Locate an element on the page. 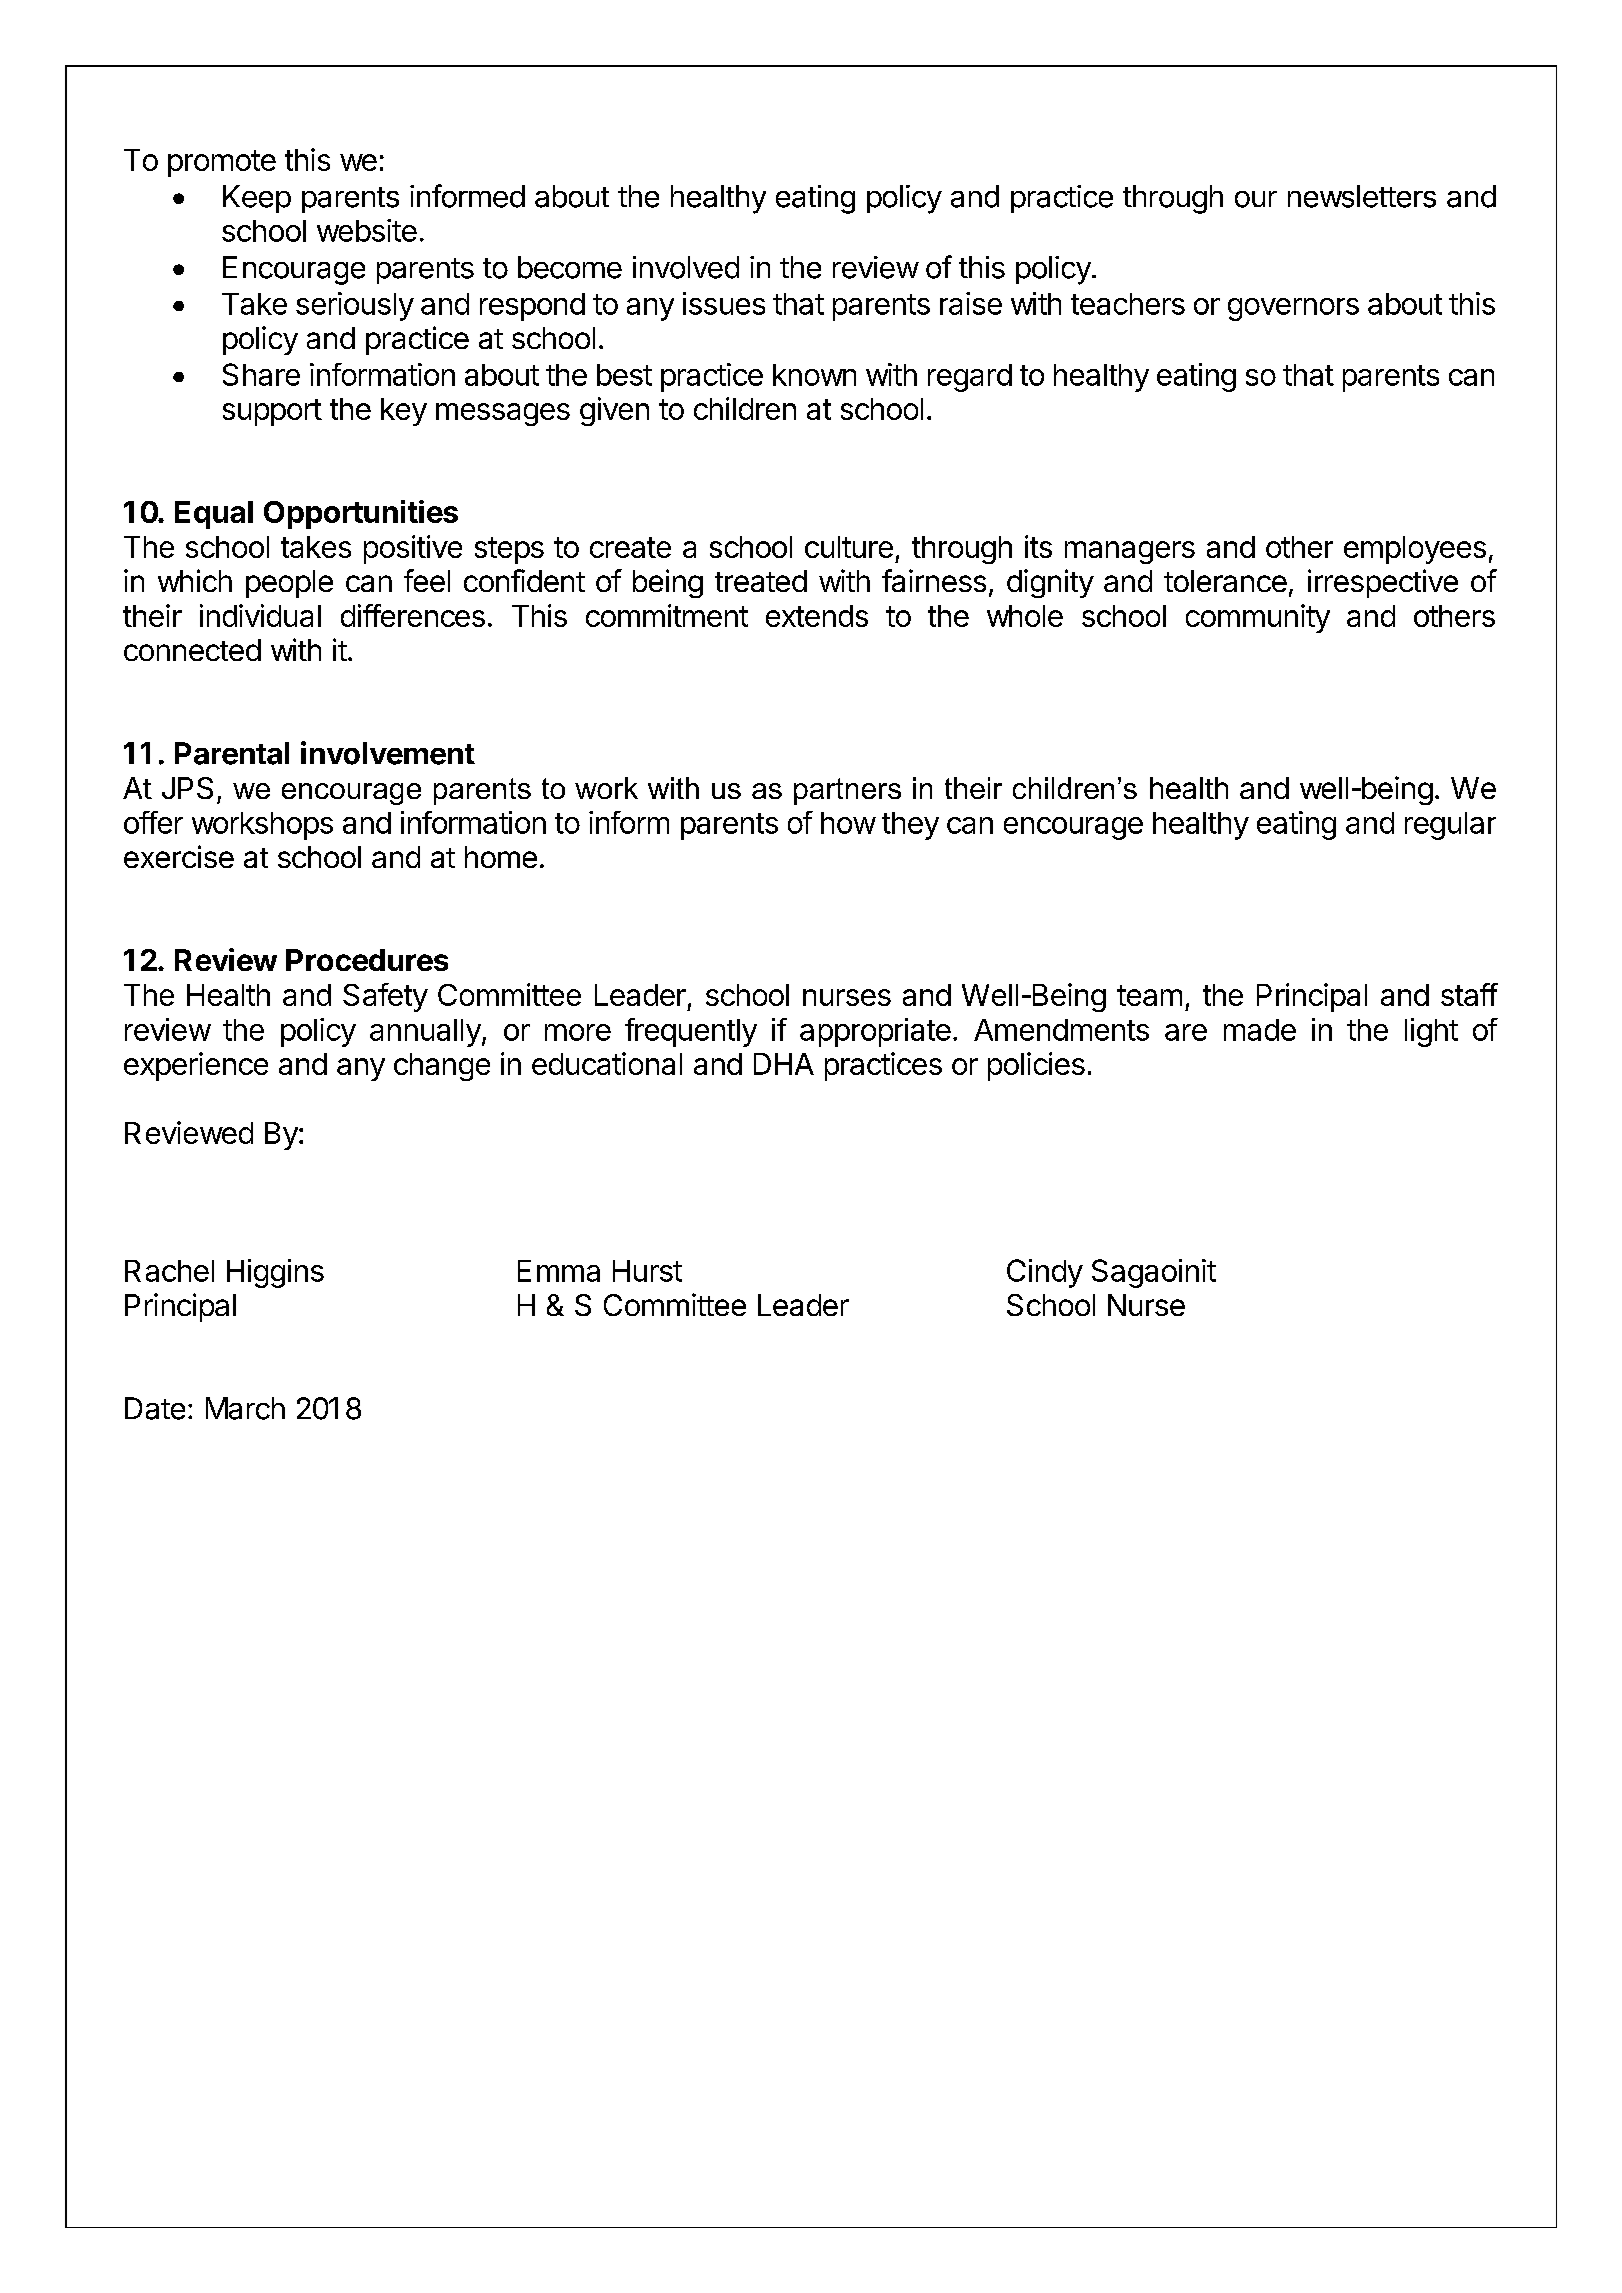 This page has width=1622, height=2293. made is located at coordinates (1260, 1030).
